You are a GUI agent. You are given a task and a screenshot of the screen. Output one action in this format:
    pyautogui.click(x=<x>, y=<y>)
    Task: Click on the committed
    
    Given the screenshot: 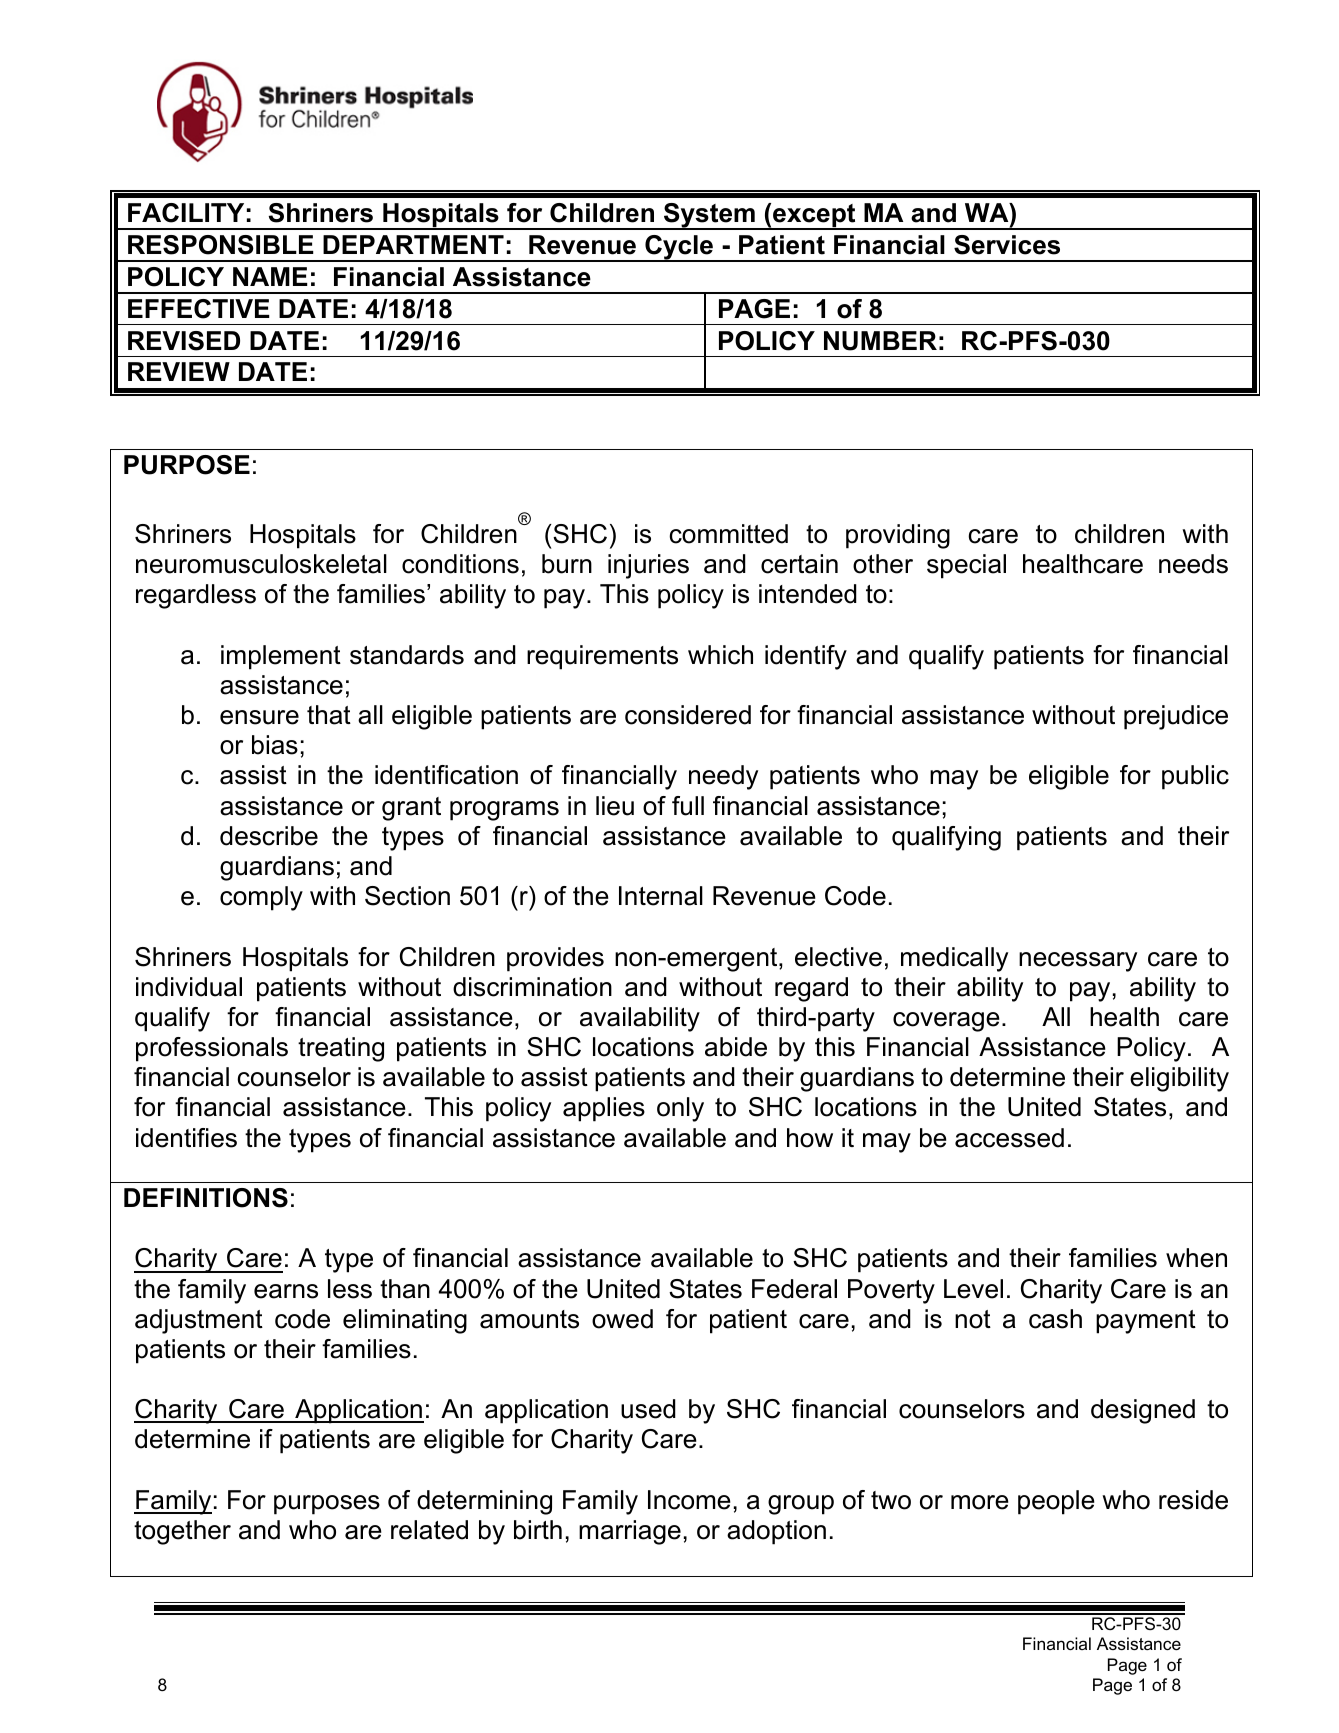 What is the action you would take?
    pyautogui.click(x=728, y=534)
